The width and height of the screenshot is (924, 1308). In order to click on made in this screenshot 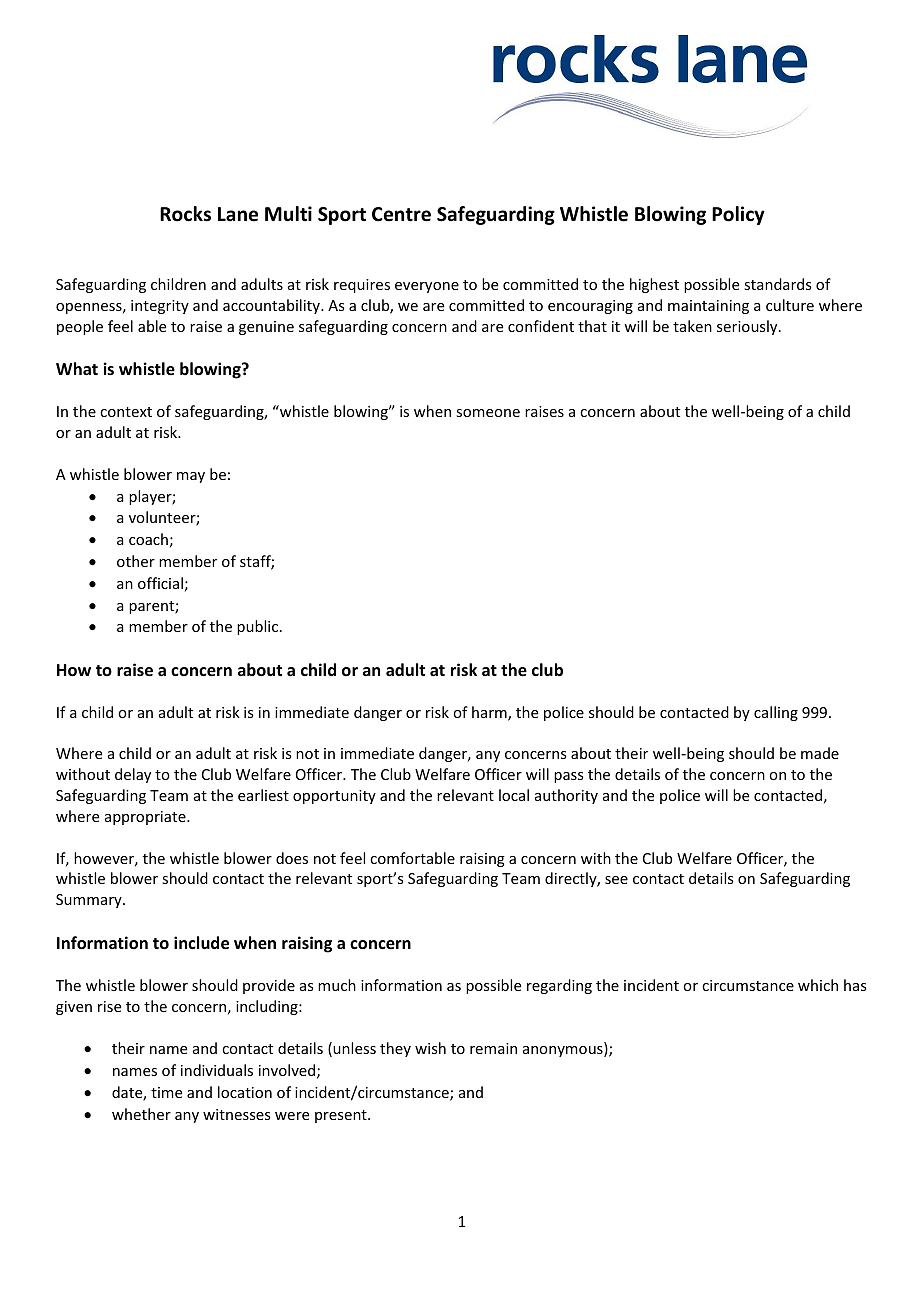, I will do `click(820, 753)`.
